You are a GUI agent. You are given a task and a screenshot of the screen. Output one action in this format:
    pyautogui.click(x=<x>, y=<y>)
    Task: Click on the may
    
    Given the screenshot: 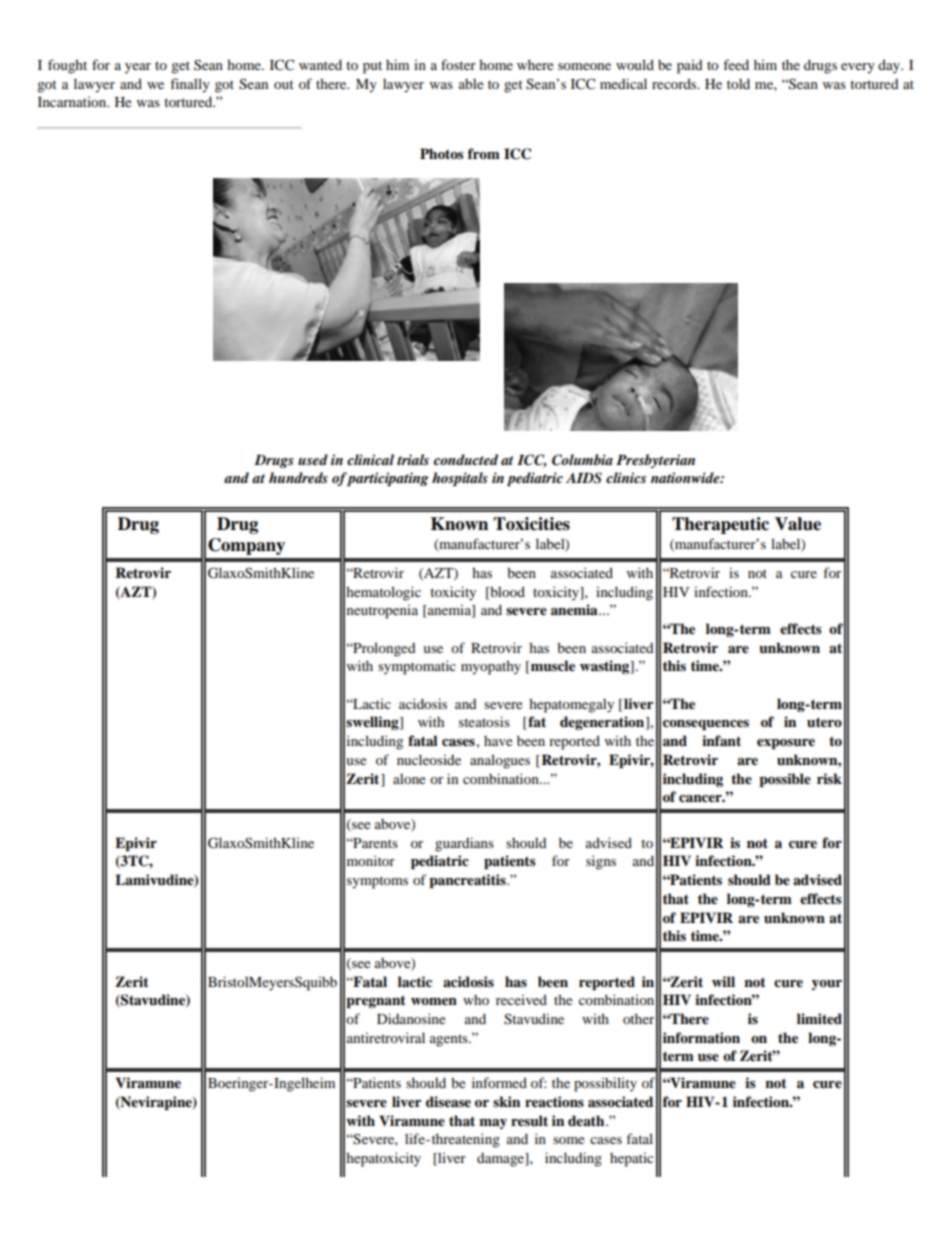 What is the action you would take?
    pyautogui.click(x=493, y=1124)
